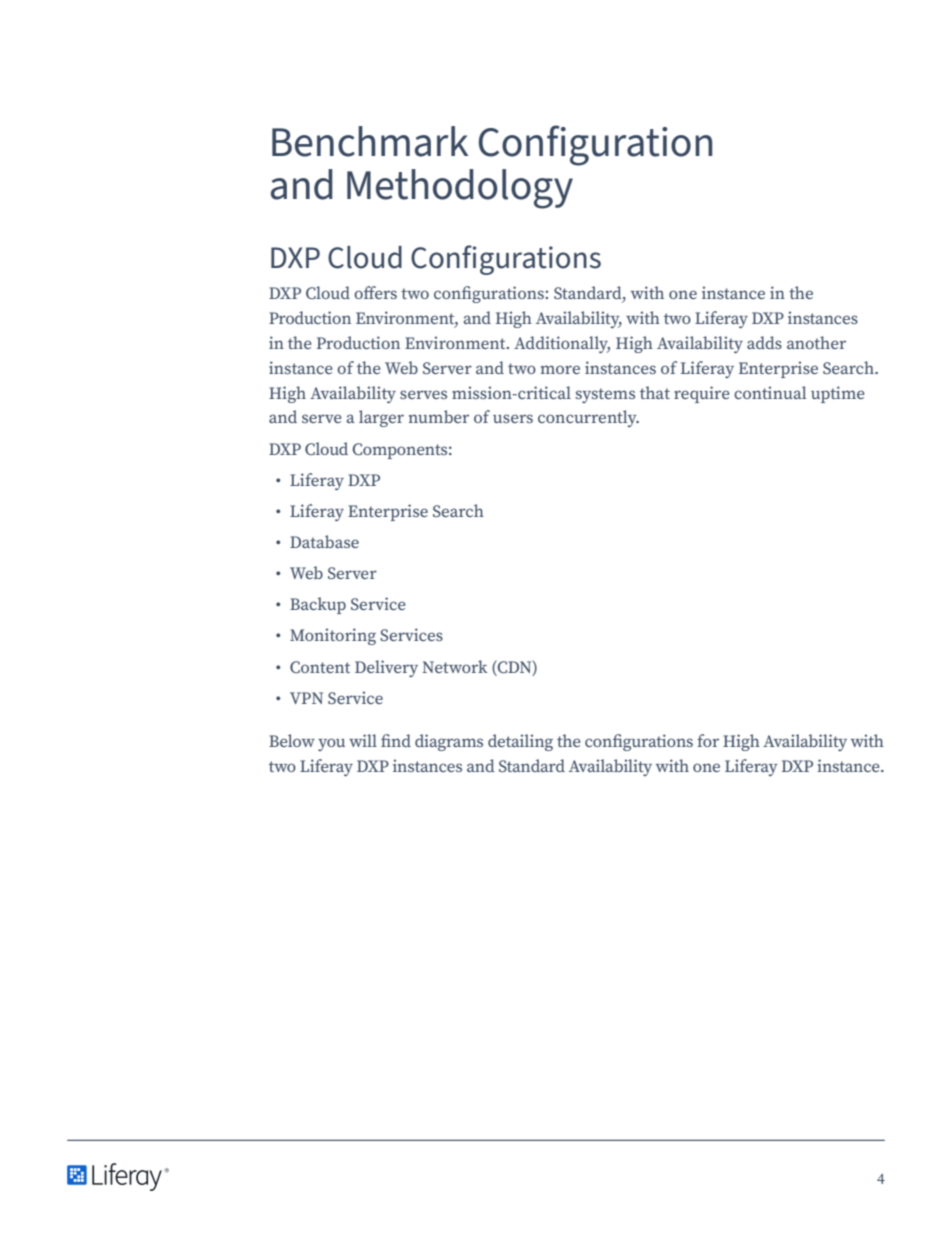 This image has width=952, height=1233. Describe the element at coordinates (764, 342) in the image. I see `adds` at that location.
